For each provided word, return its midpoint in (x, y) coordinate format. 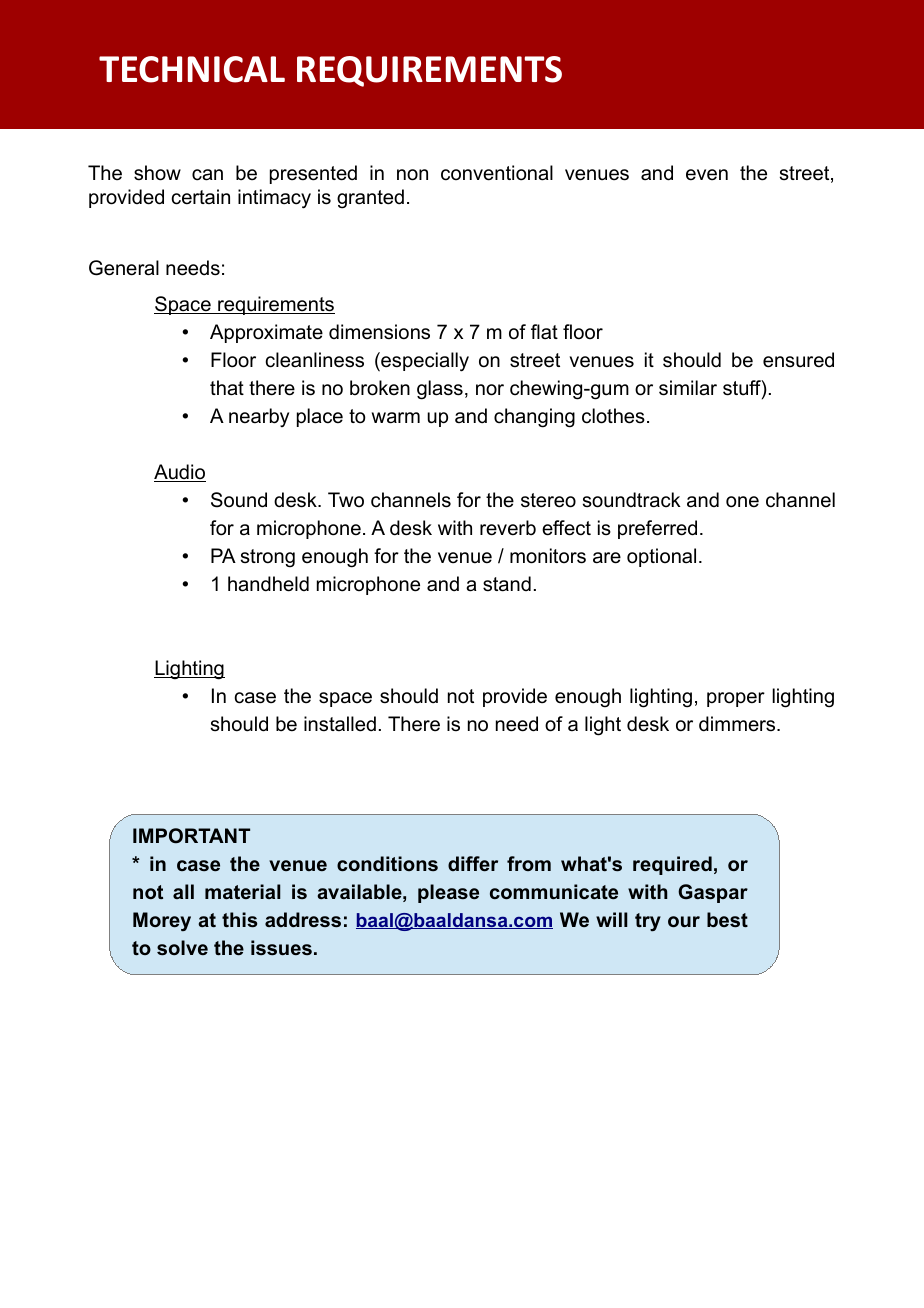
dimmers (738, 724)
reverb (508, 528)
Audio (180, 473)
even (707, 175)
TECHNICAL (192, 69)
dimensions (379, 332)
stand (507, 584)
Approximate (266, 333)
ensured (798, 360)
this (239, 920)
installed (340, 724)
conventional (497, 173)
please (448, 893)
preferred (657, 529)
